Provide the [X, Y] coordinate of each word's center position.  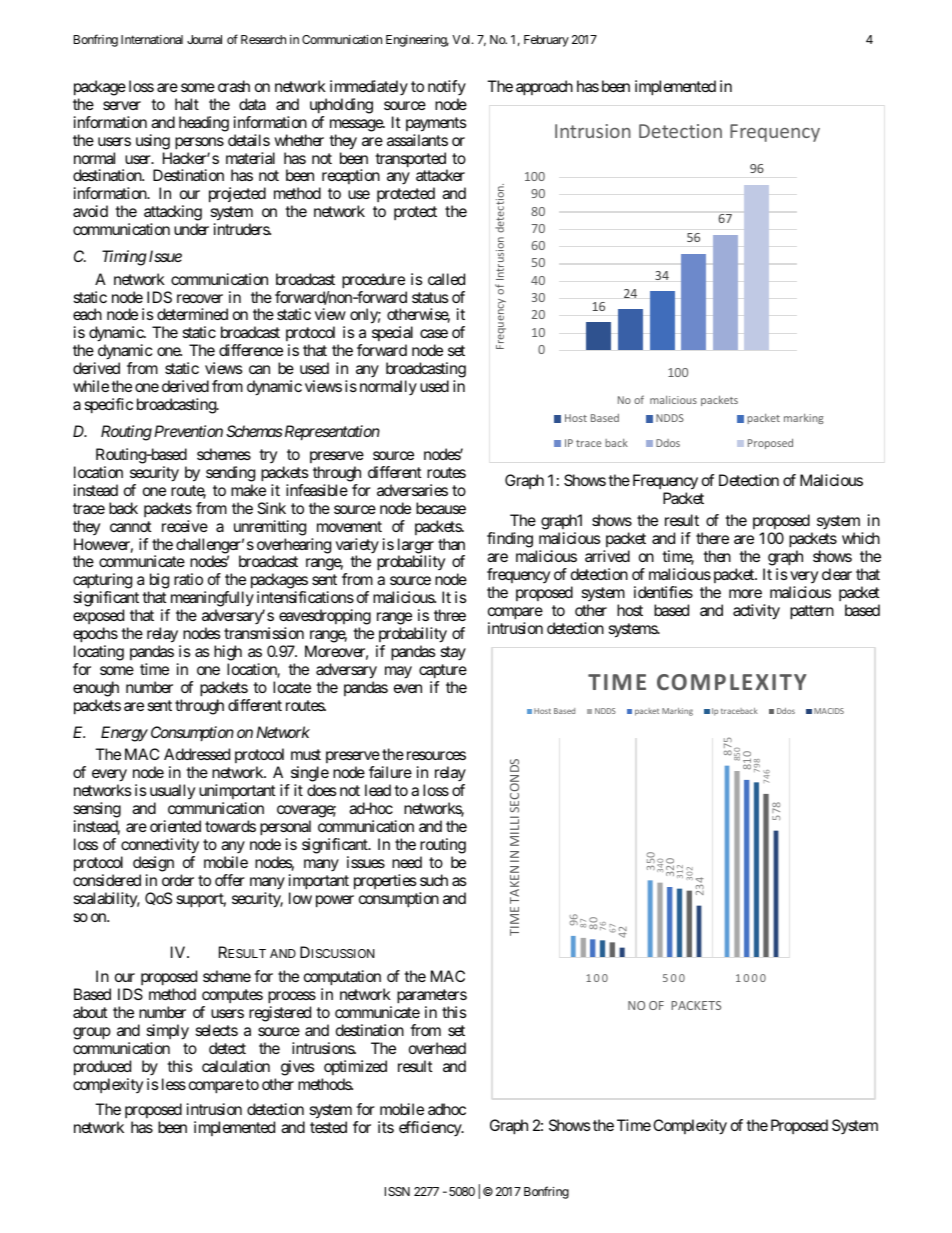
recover [200, 298]
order [178, 880]
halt [187, 104]
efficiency [431, 1129]
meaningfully [211, 600]
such [434, 880]
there [712, 538]
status [430, 297]
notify [447, 88]
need [407, 862]
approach [544, 88]
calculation [236, 1066]
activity [756, 612]
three [450, 615]
